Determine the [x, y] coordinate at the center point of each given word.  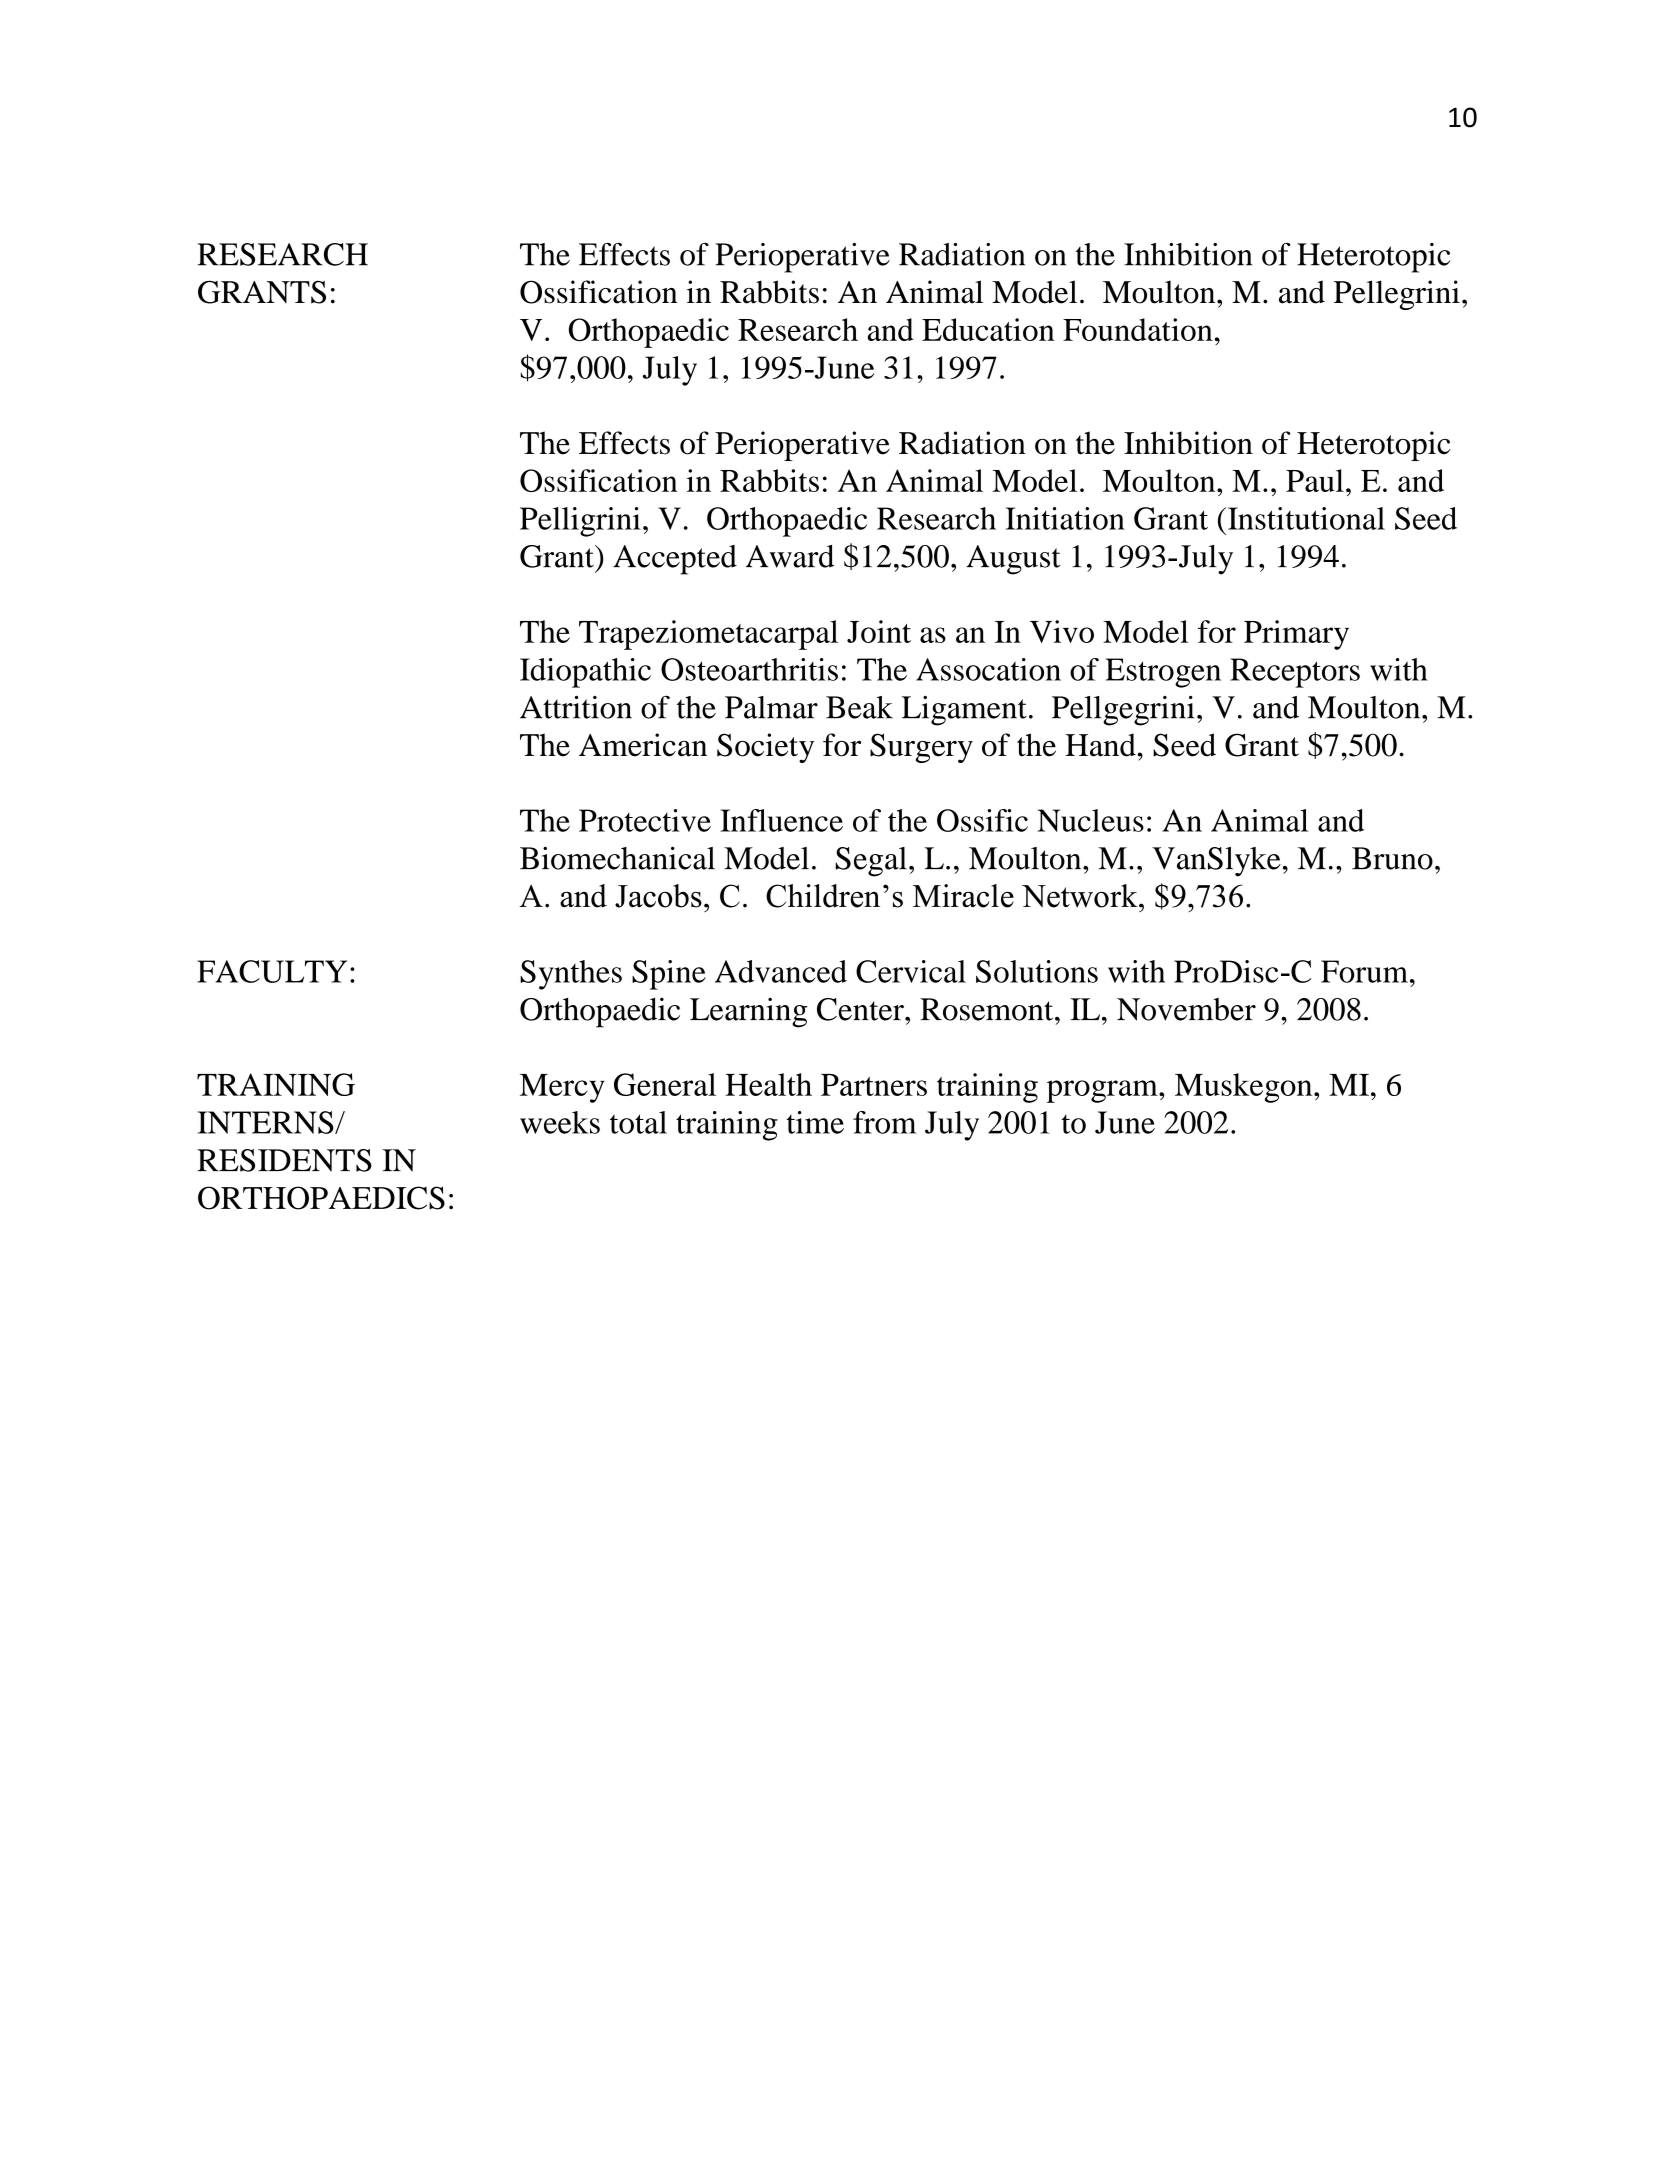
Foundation [1138, 329]
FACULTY [272, 971]
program [1103, 1091]
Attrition [576, 707]
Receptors [1295, 673]
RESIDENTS [284, 1160]
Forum [1364, 971]
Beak [859, 707]
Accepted [675, 560]
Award [790, 556]
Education [988, 329]
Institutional [1306, 518]
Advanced [781, 971]
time [815, 1122]
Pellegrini [1397, 295]
